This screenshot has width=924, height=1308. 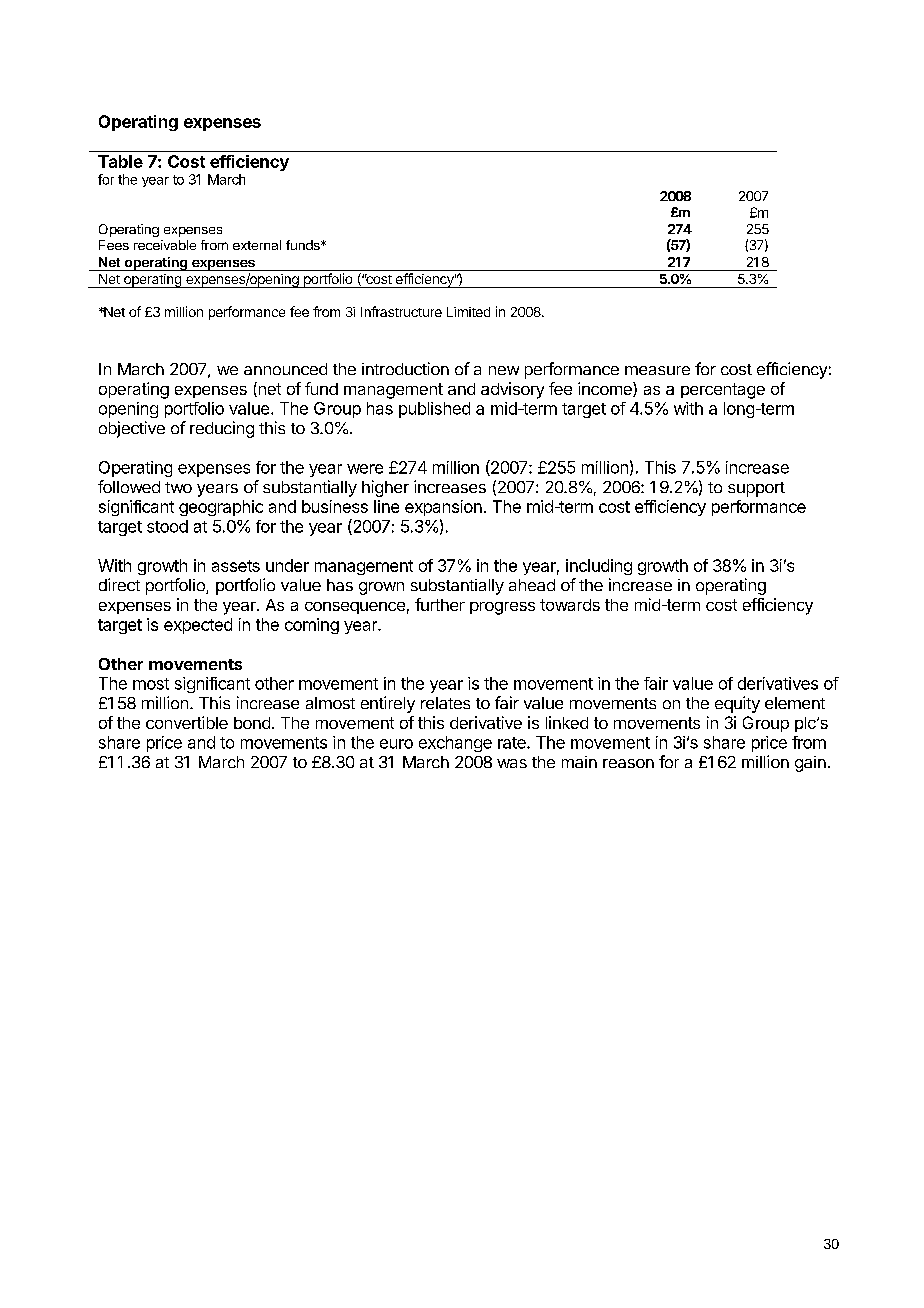 What do you see at coordinates (236, 566) in the screenshot?
I see `assets` at bounding box center [236, 566].
